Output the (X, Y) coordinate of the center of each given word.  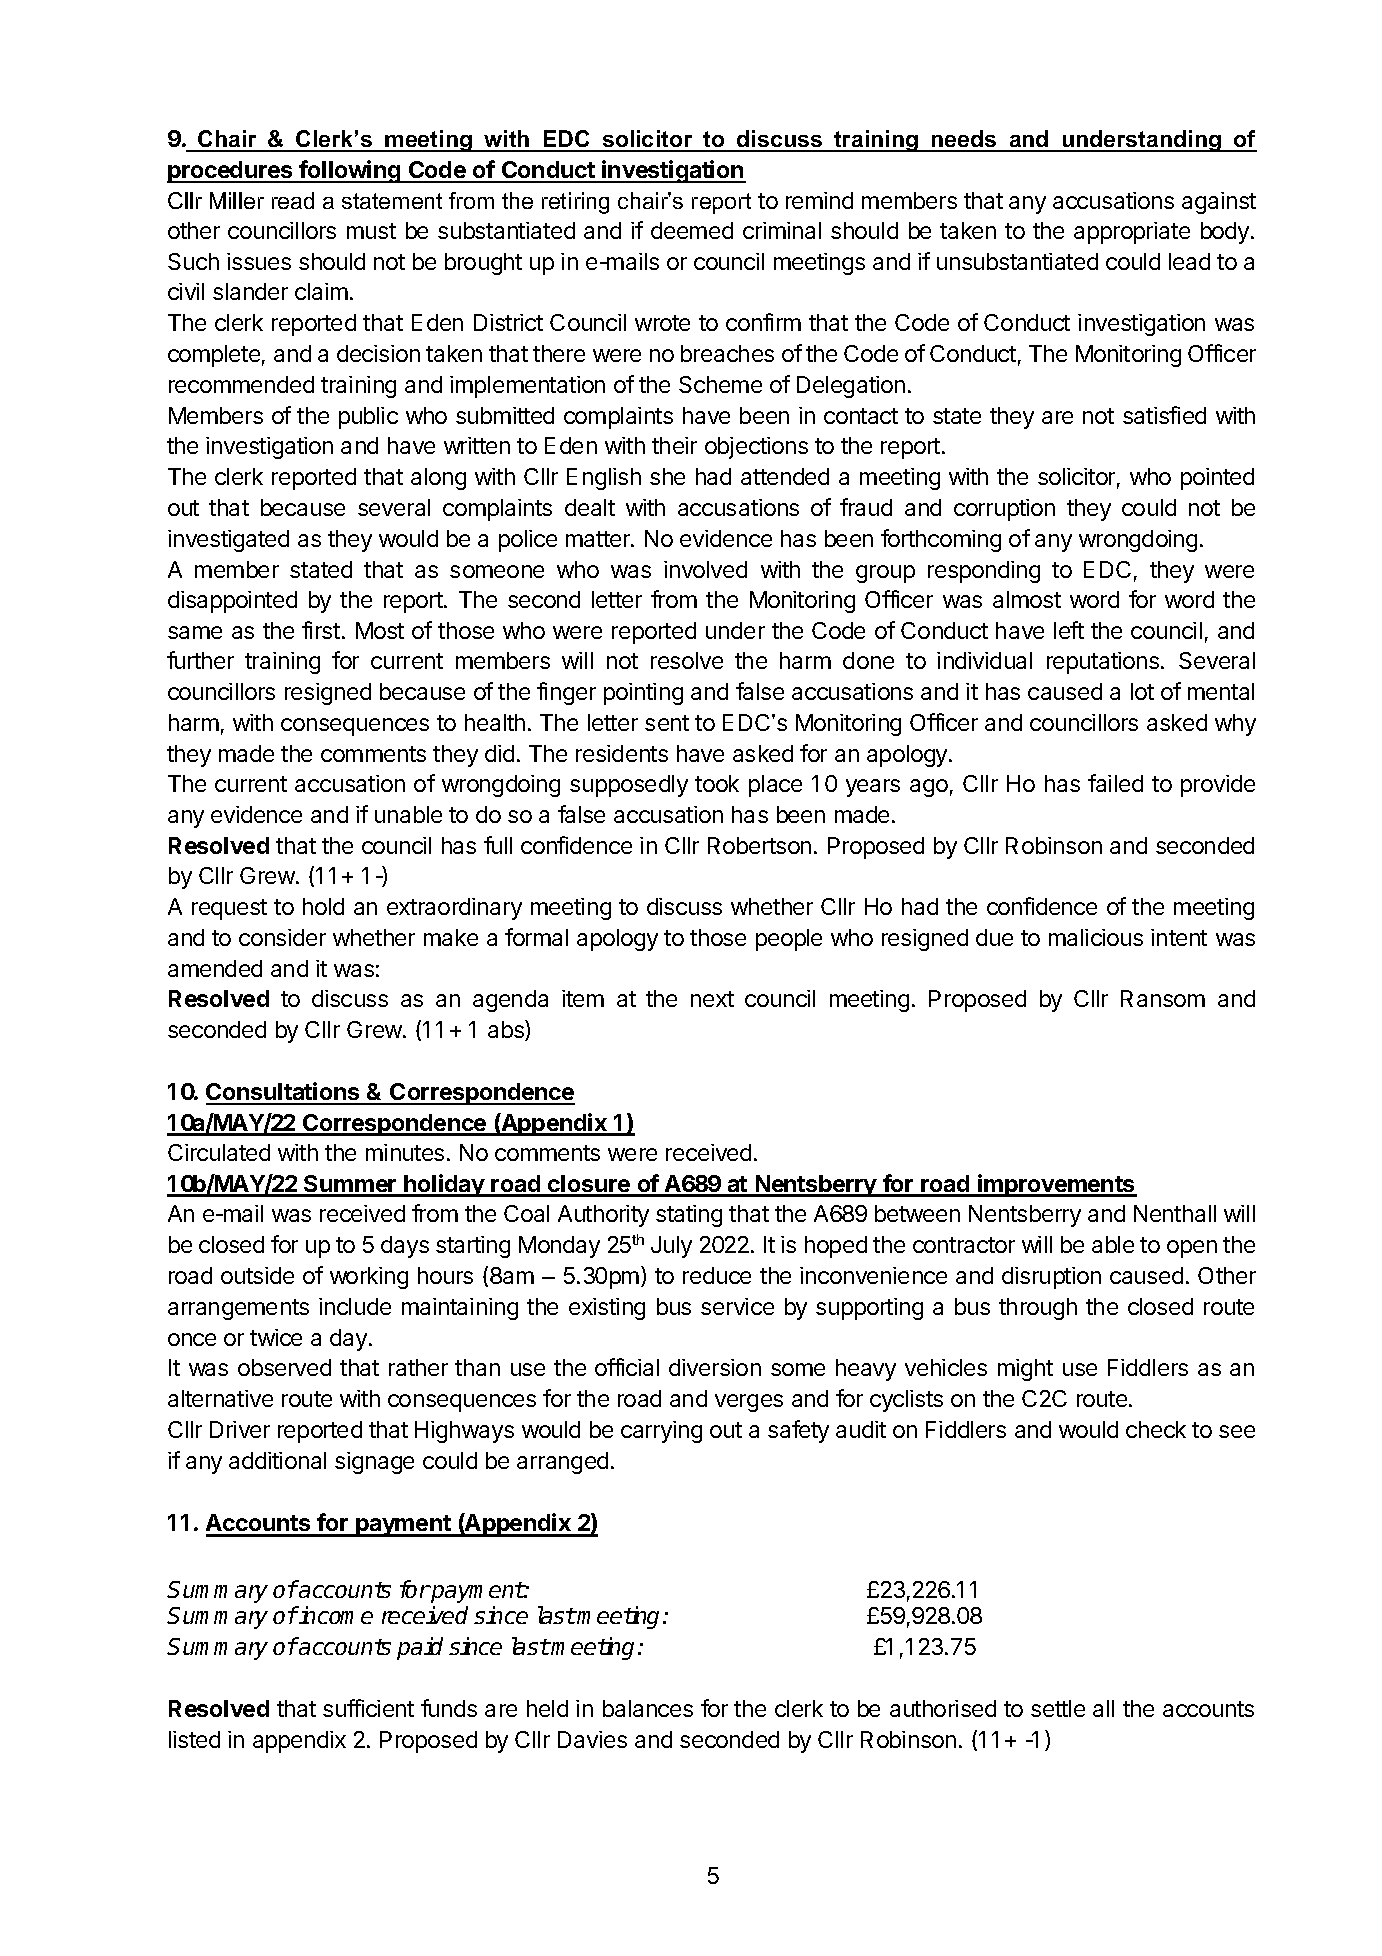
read (293, 200)
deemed (692, 230)
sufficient (368, 1708)
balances (648, 1708)
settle (1058, 1708)
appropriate (1132, 233)
